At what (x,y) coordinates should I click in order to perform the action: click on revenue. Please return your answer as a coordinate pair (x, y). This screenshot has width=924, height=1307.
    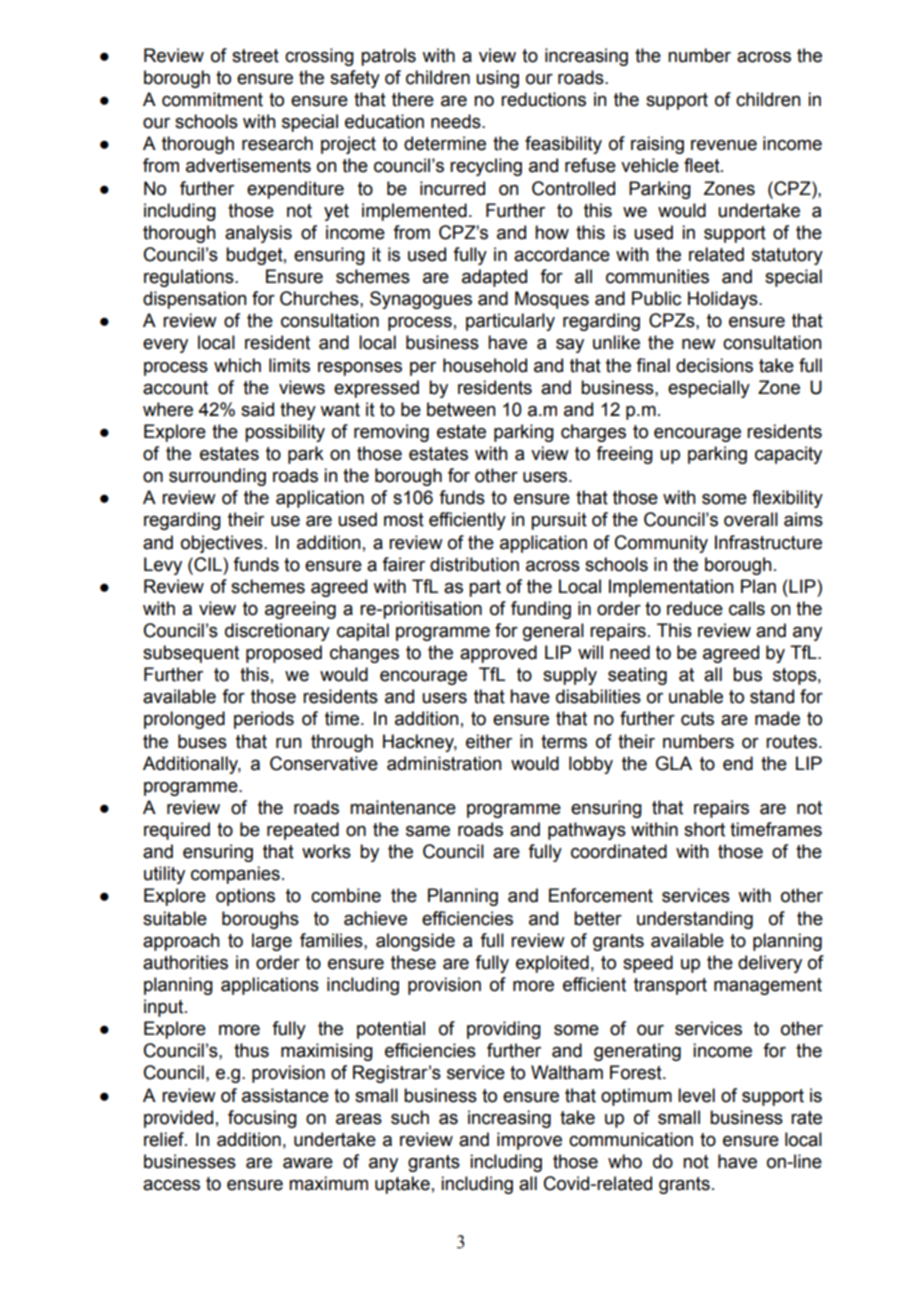
    Looking at the image, I should click on (724, 145).
